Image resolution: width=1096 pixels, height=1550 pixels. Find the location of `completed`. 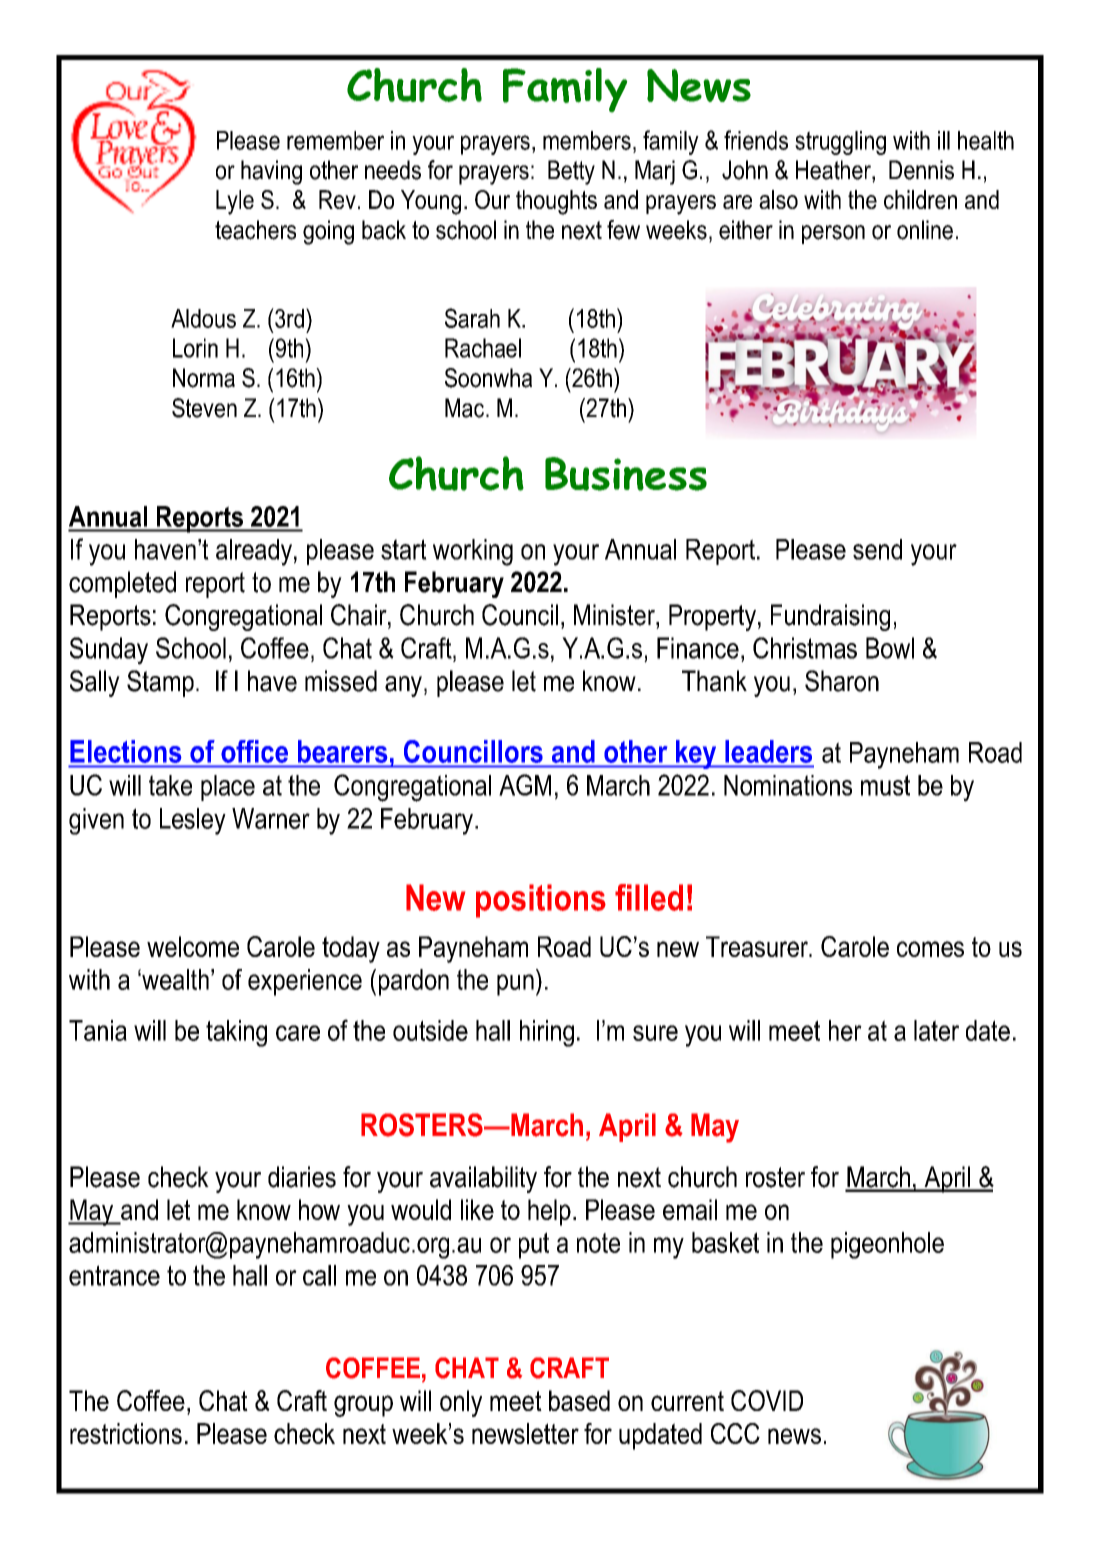

completed is located at coordinates (122, 584).
